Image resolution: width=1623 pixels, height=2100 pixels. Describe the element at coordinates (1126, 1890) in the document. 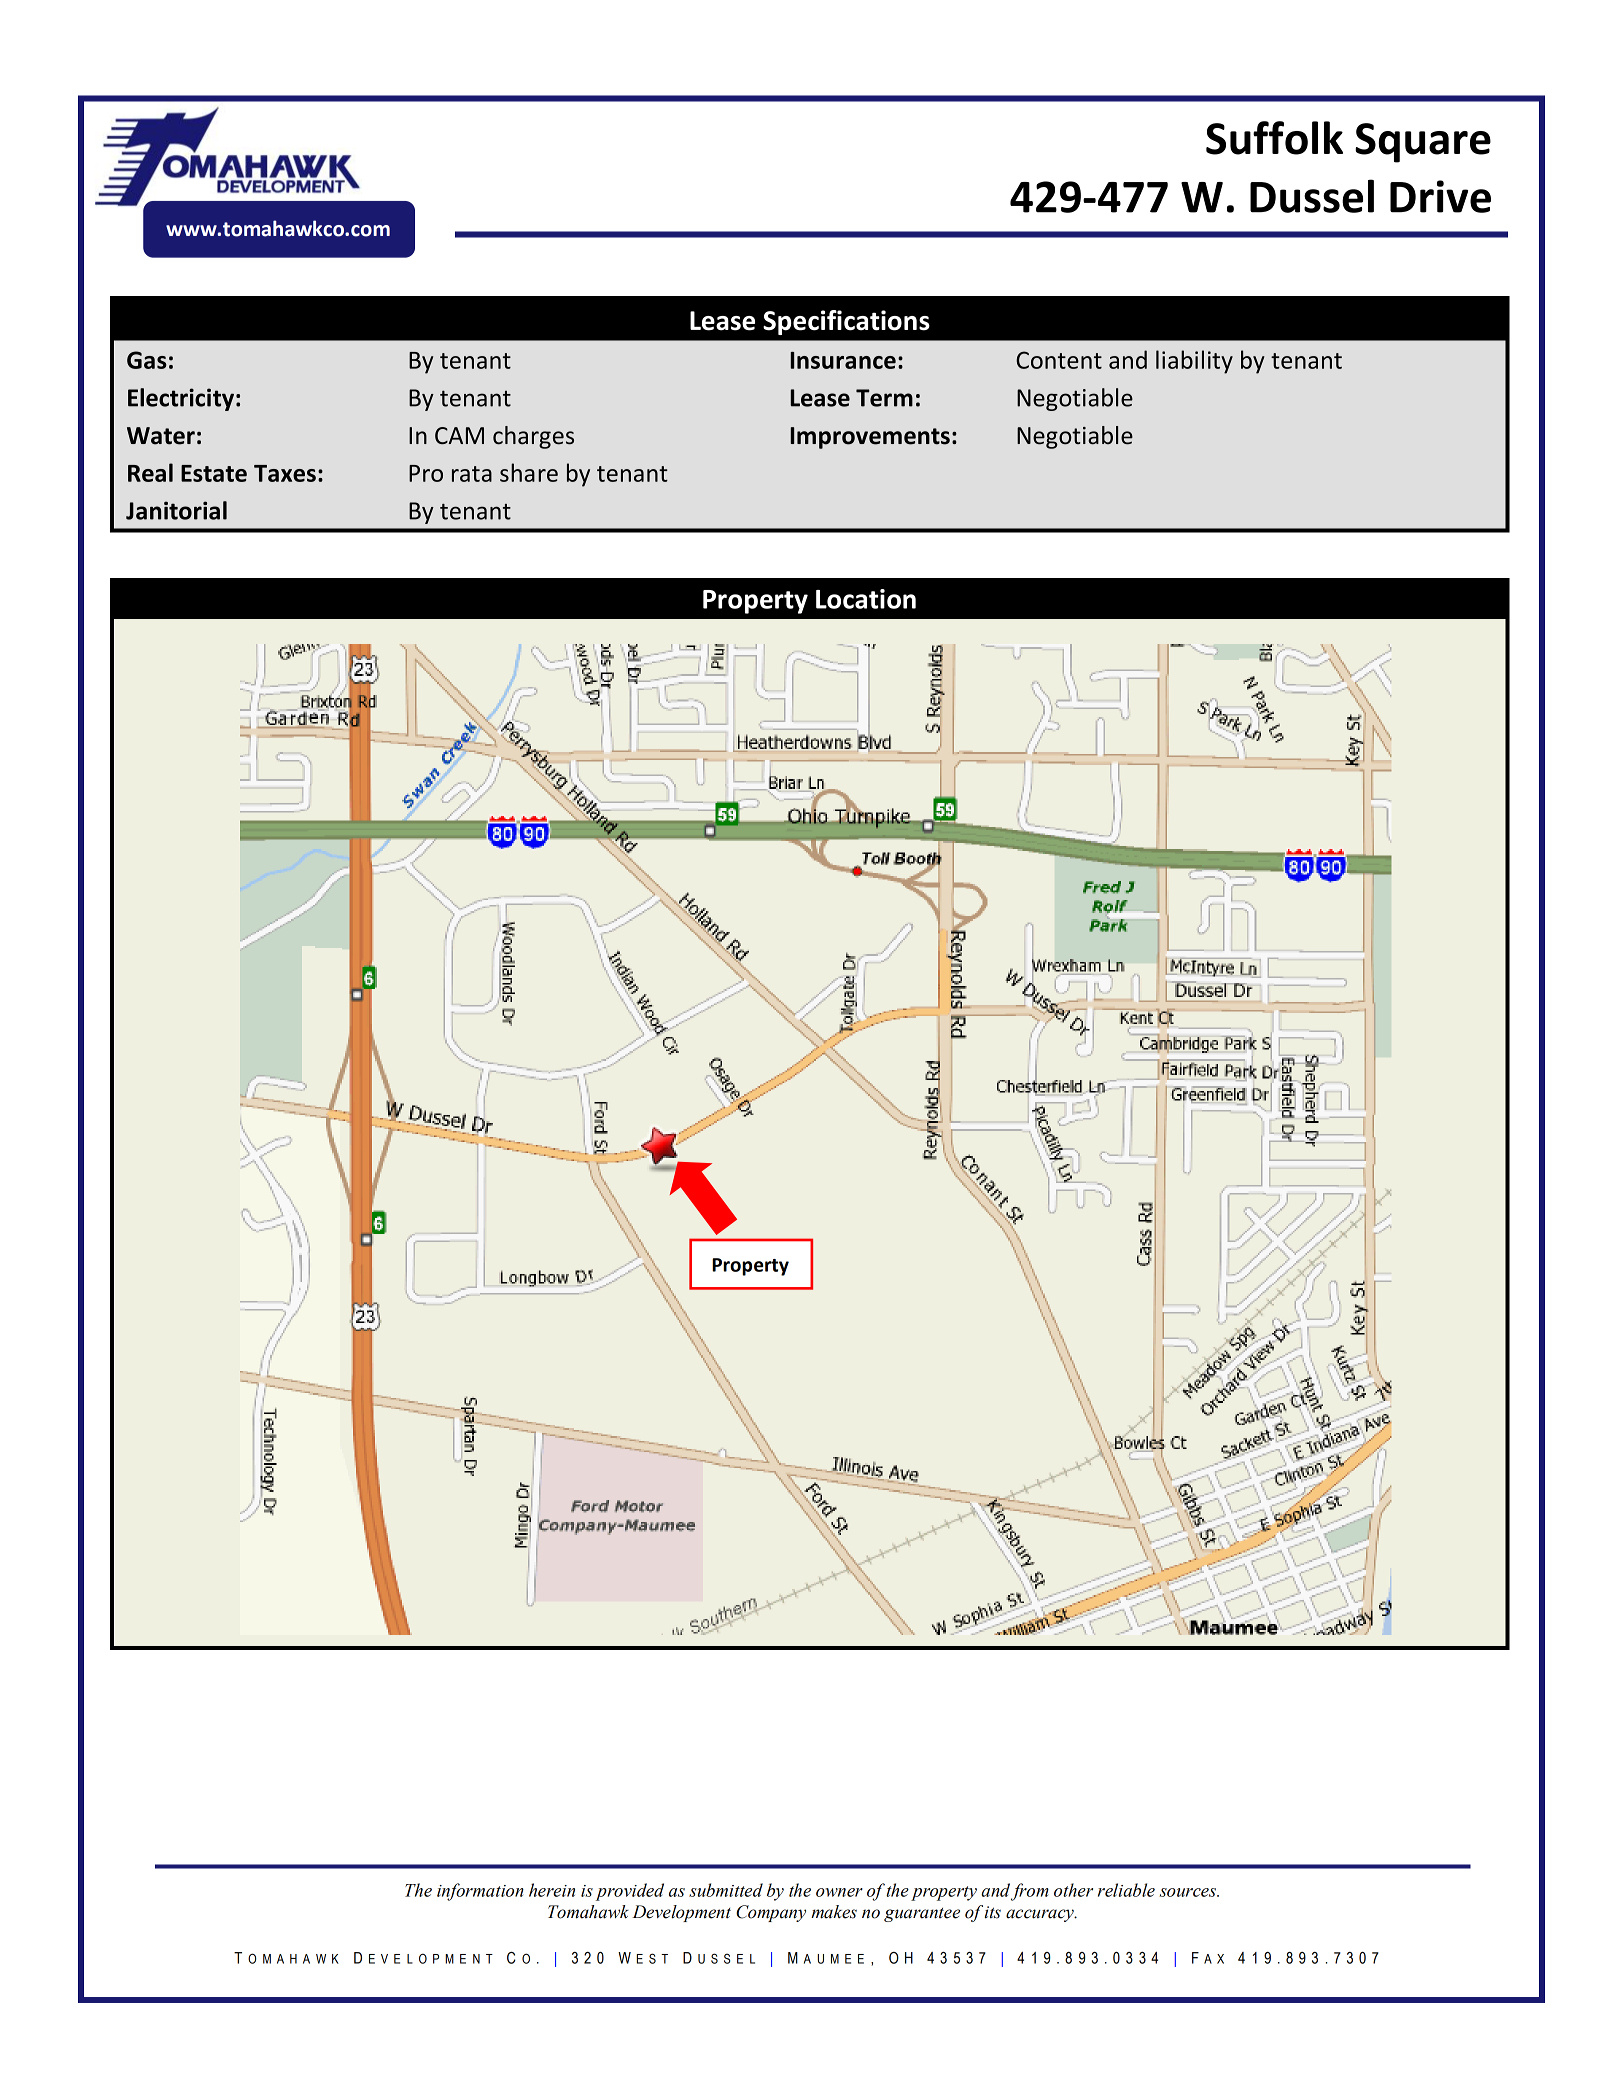

I see `reliable` at that location.
